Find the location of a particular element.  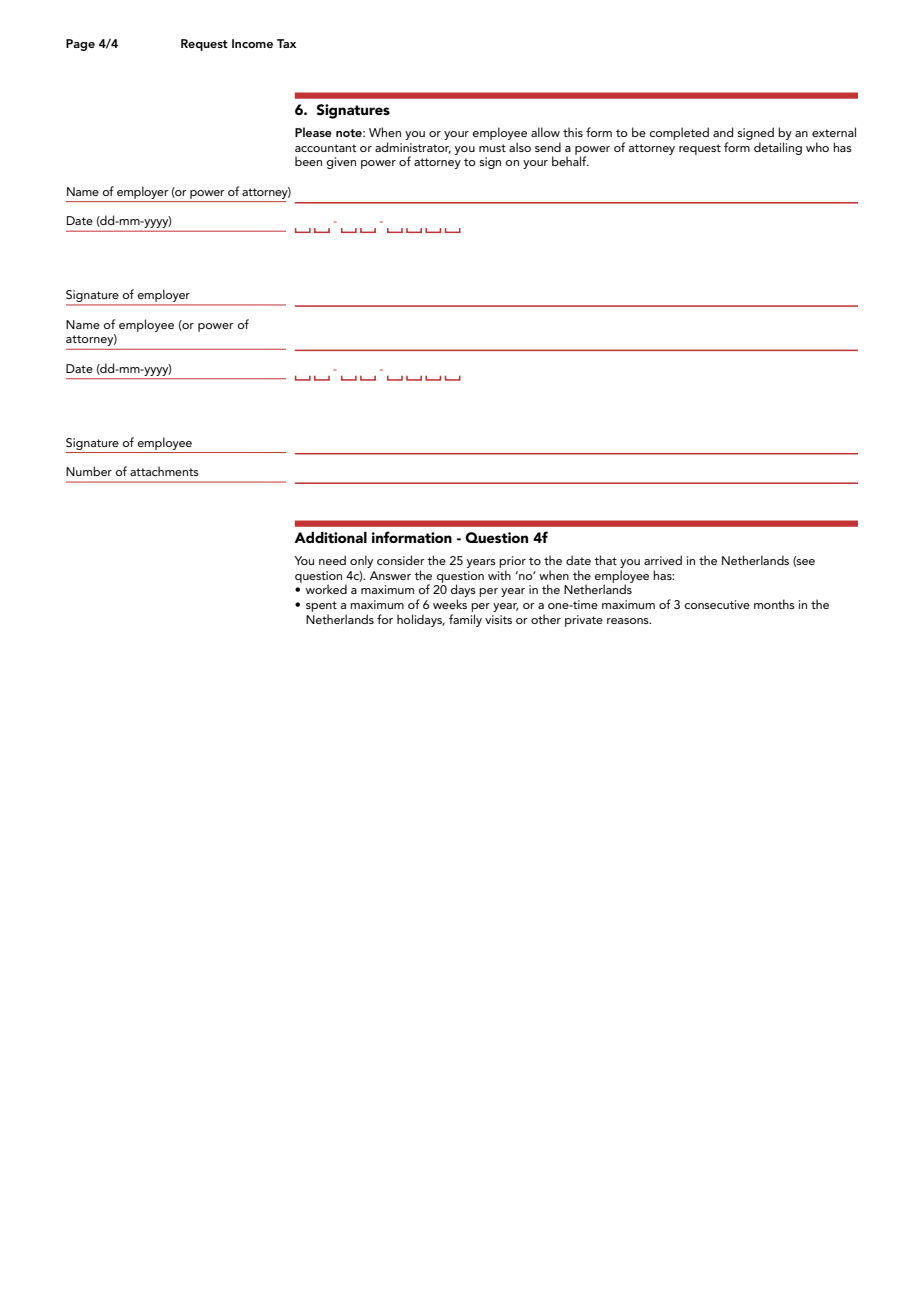

Additional is located at coordinates (330, 537).
